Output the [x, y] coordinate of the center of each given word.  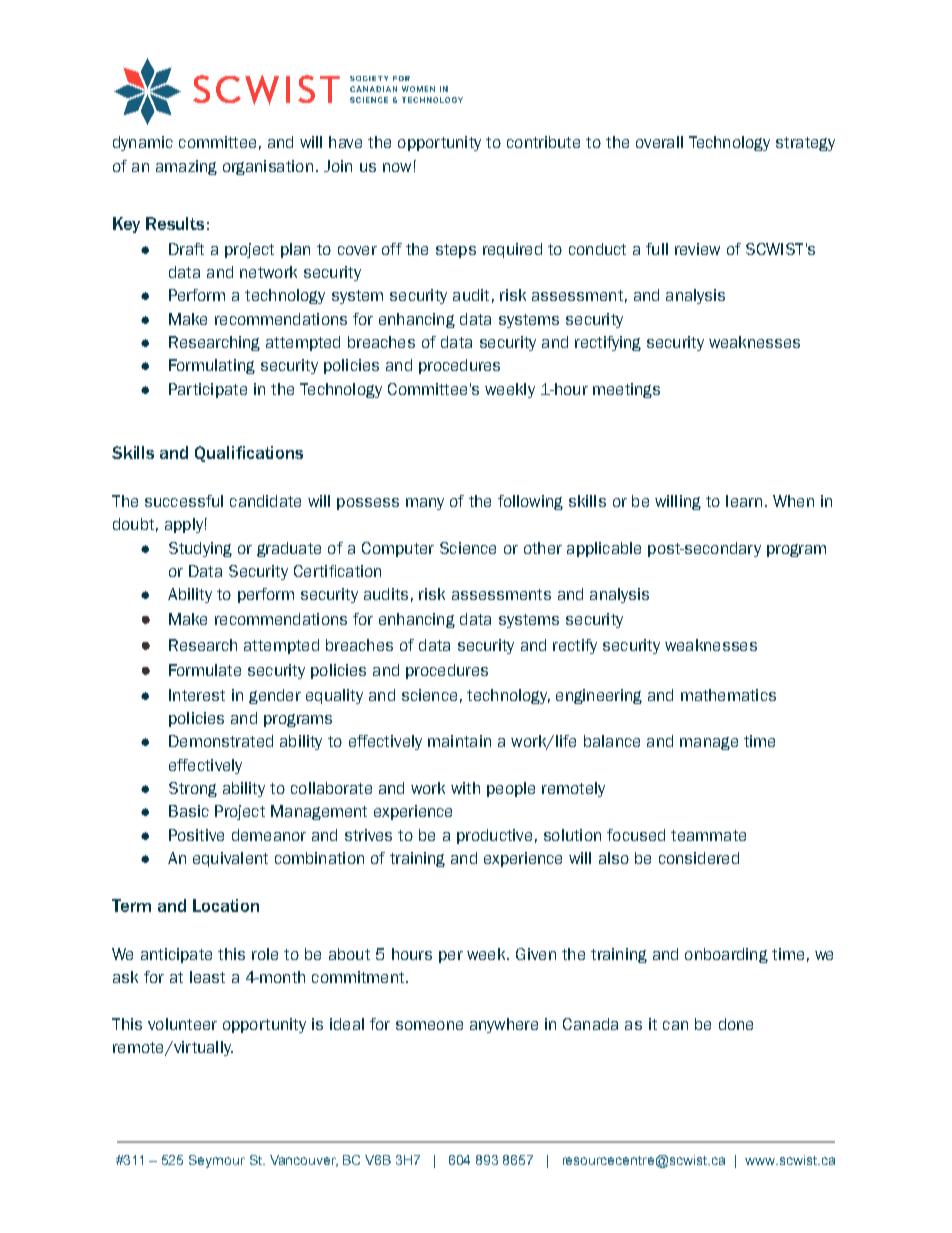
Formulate [205, 670]
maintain [459, 741]
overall [659, 142]
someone [429, 1025]
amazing [186, 167]
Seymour [217, 1161]
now [397, 167]
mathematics [728, 695]
